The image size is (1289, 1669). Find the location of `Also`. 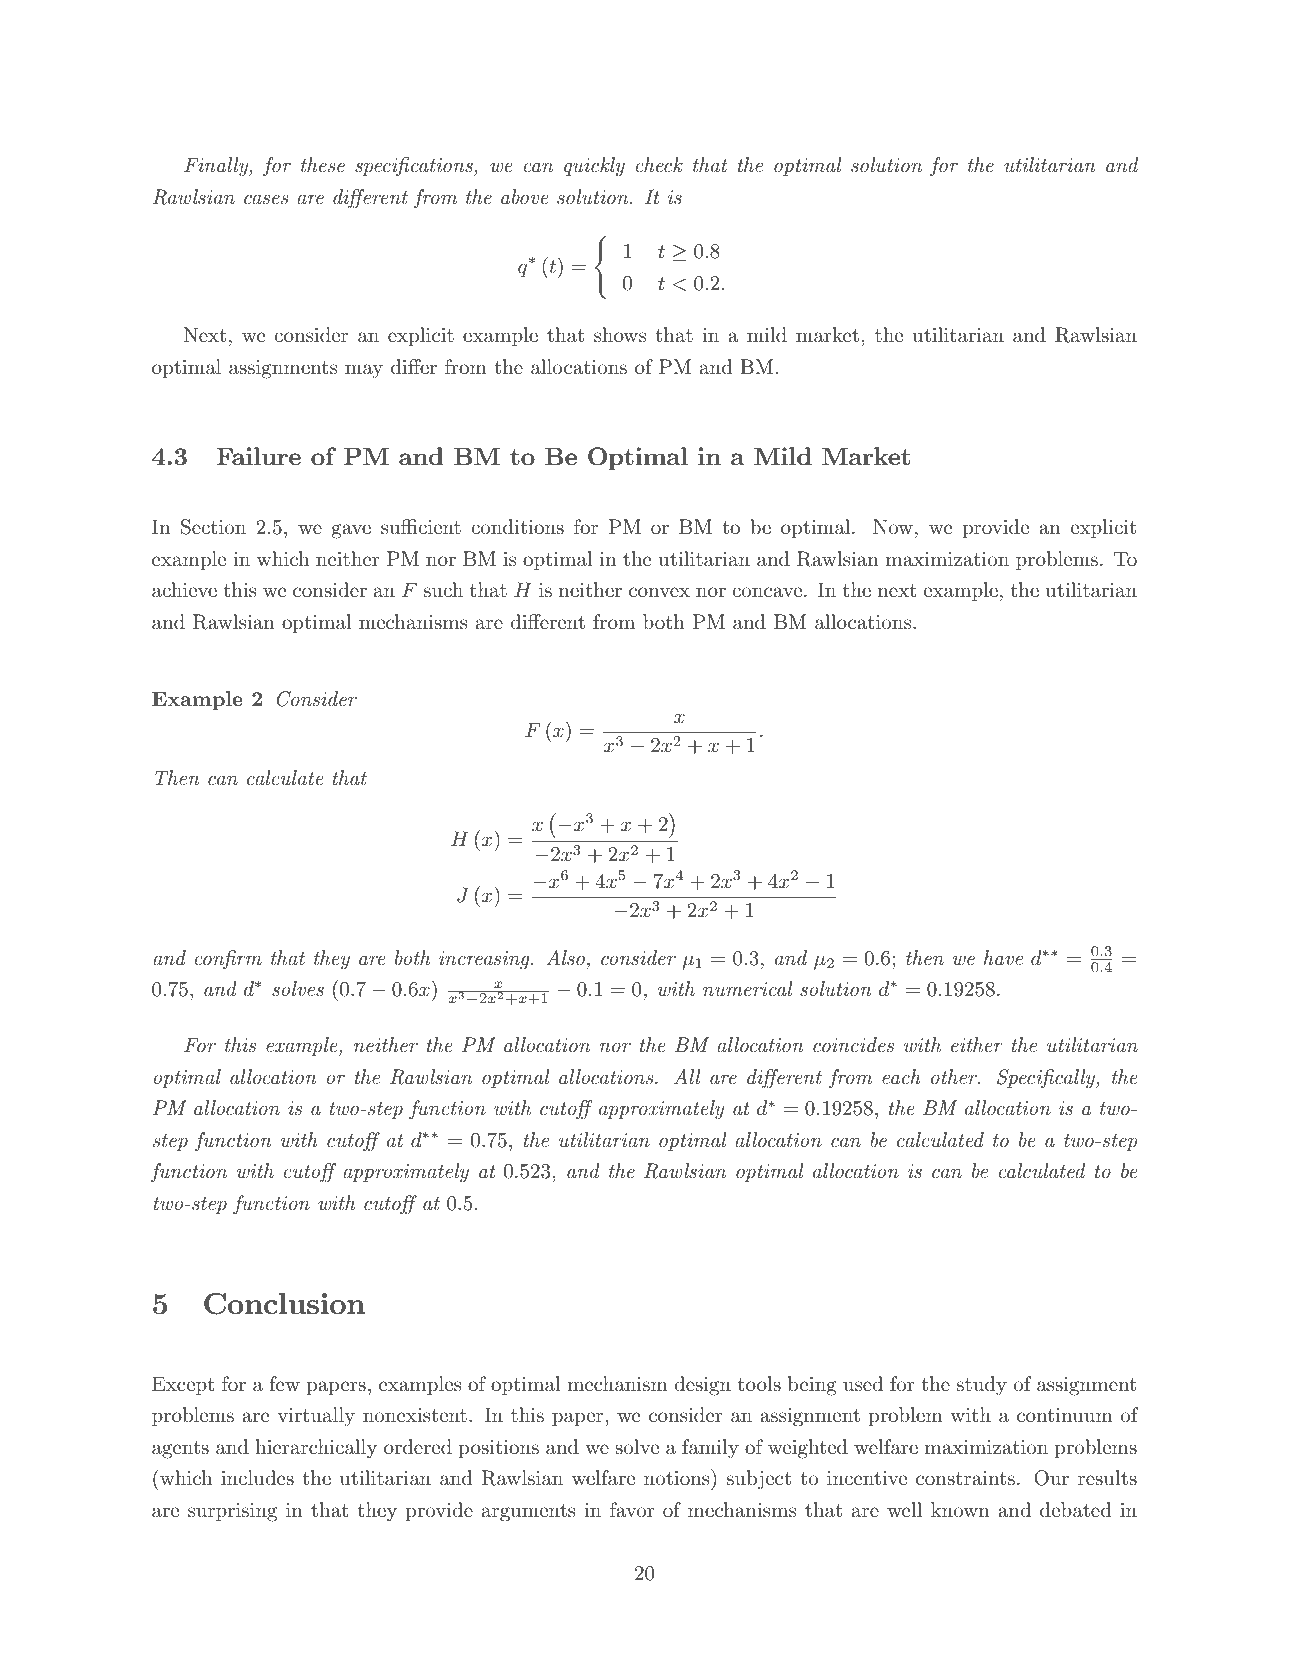

Also is located at coordinates (565, 958).
